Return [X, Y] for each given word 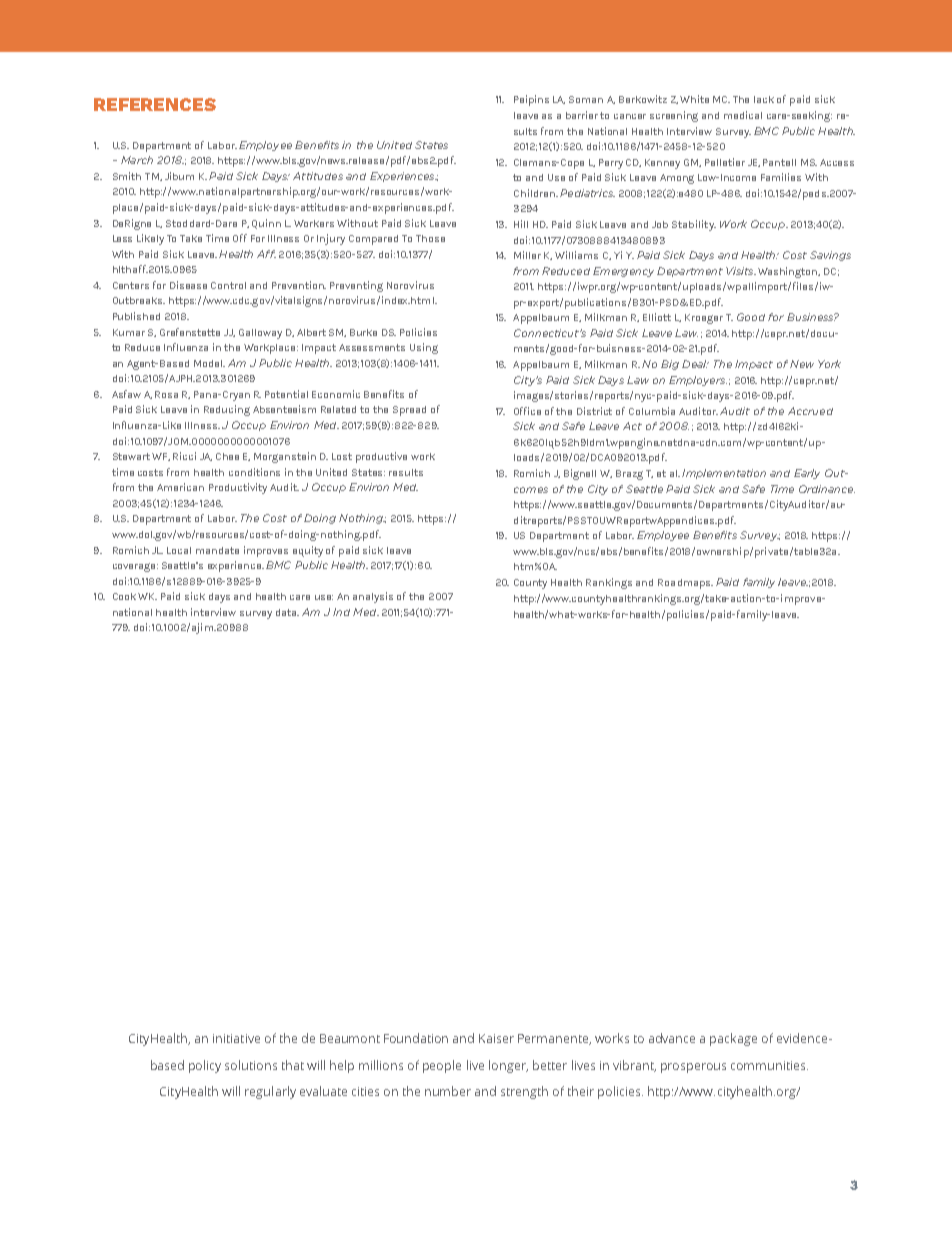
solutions [251, 1065]
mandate [217, 550]
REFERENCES [155, 104]
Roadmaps [685, 584]
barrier [583, 115]
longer [508, 1066]
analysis [373, 597]
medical [743, 115]
